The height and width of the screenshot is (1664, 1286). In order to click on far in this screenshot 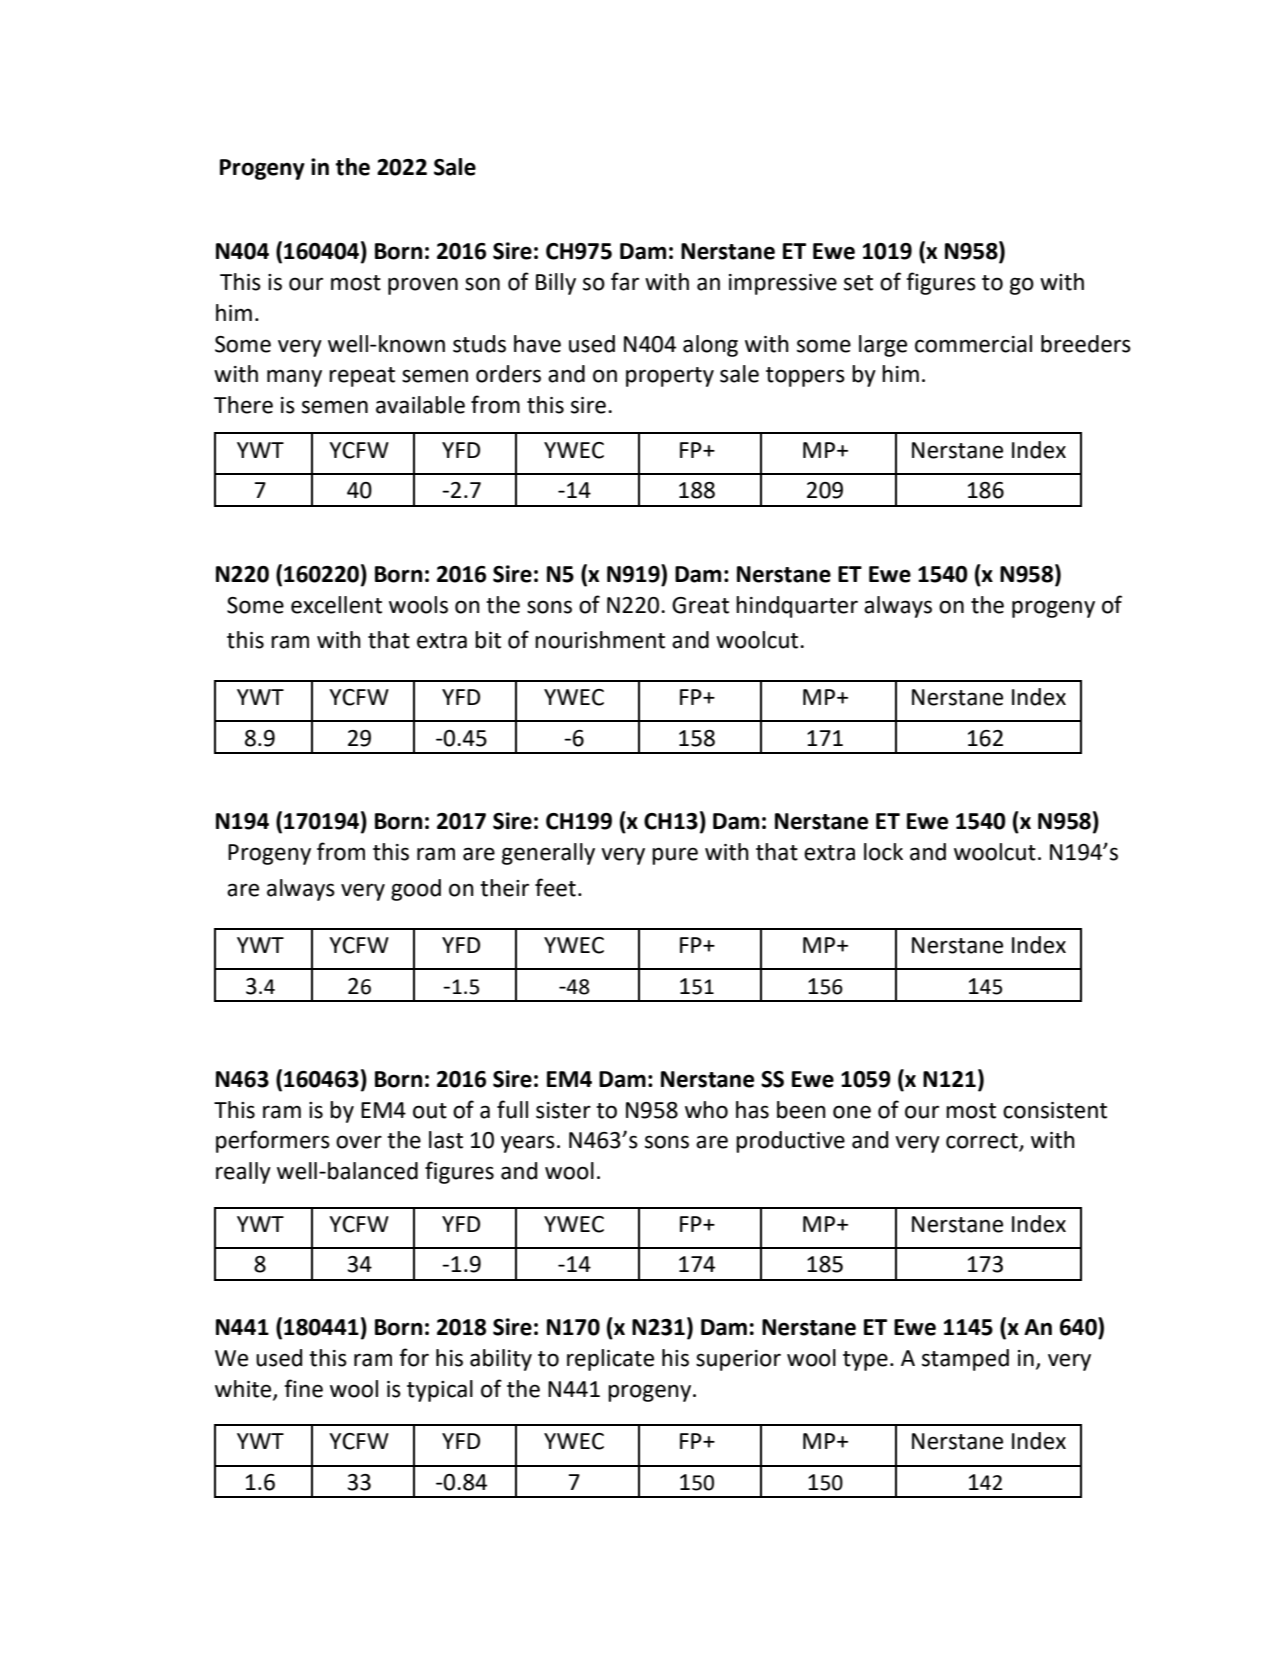, I will do `click(625, 281)`.
